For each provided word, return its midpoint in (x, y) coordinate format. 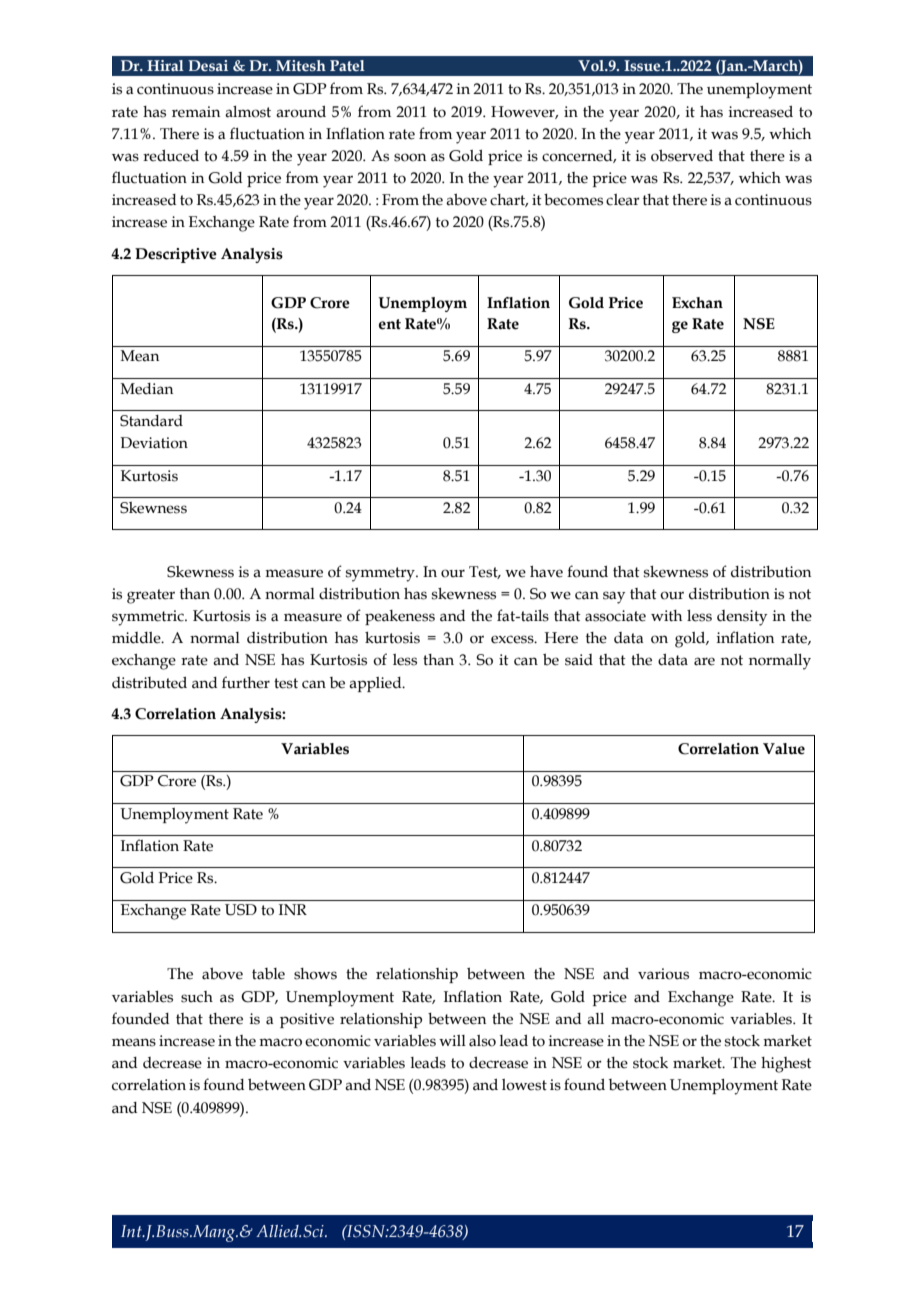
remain (196, 112)
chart (509, 200)
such (197, 997)
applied (376, 684)
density (742, 618)
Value (784, 749)
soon (410, 157)
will (452, 1040)
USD (241, 910)
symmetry (381, 574)
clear (623, 200)
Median (147, 389)
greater (151, 596)
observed (682, 155)
